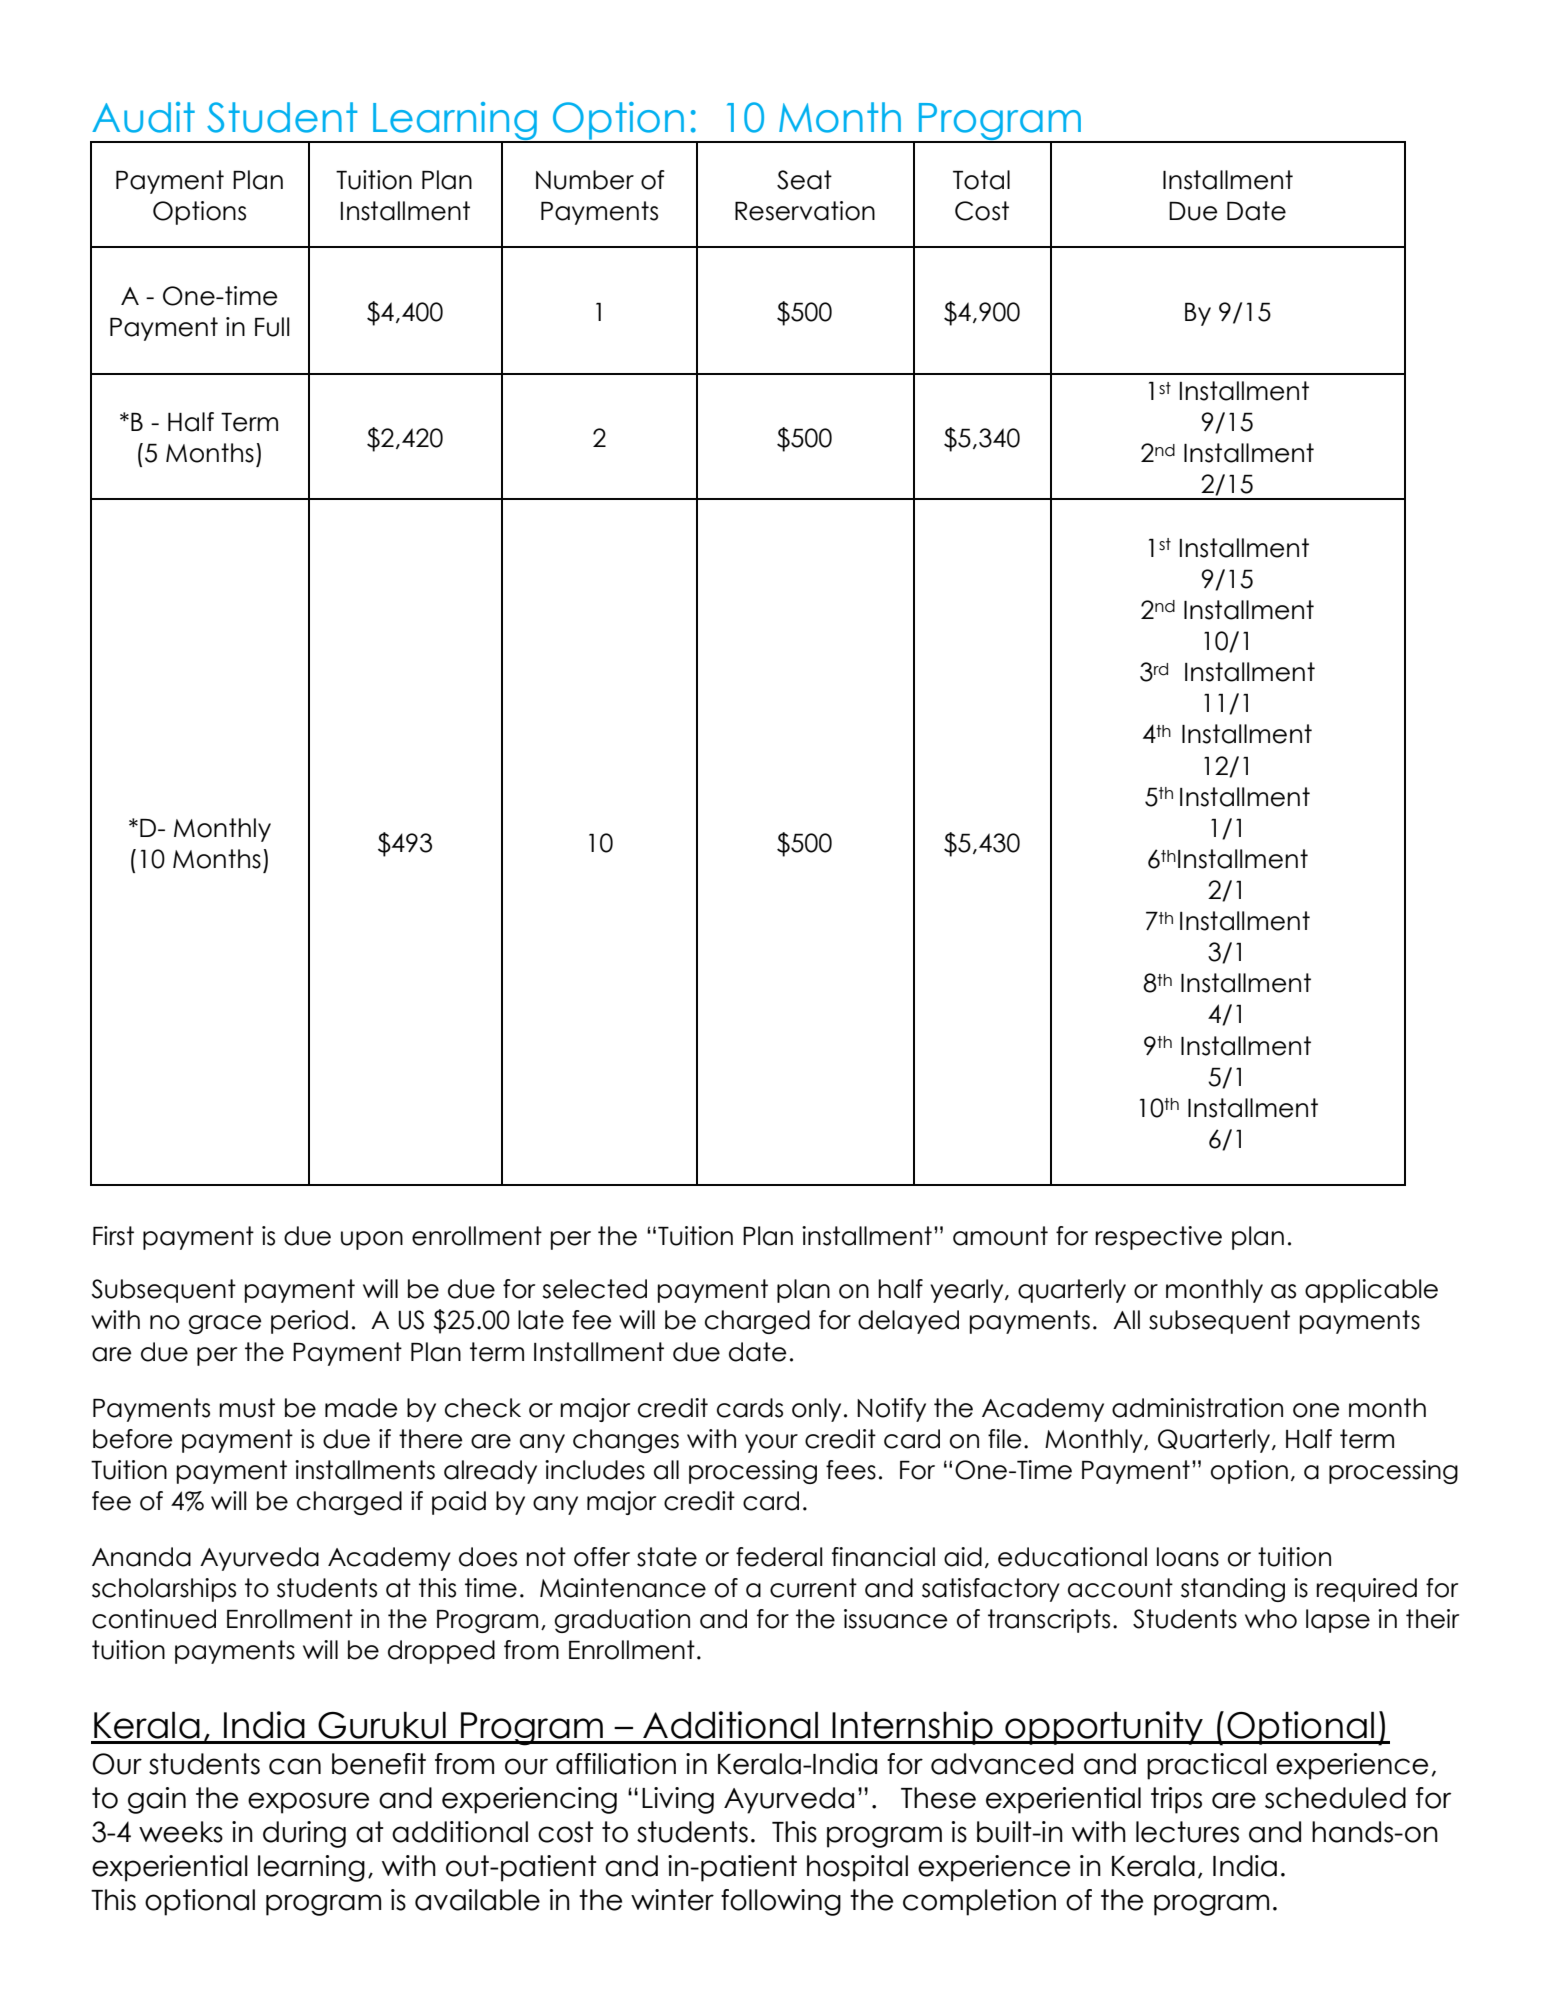 Image resolution: width=1553 pixels, height=2009 pixels. What do you see at coordinates (372, 1240) in the screenshot?
I see `upon` at bounding box center [372, 1240].
